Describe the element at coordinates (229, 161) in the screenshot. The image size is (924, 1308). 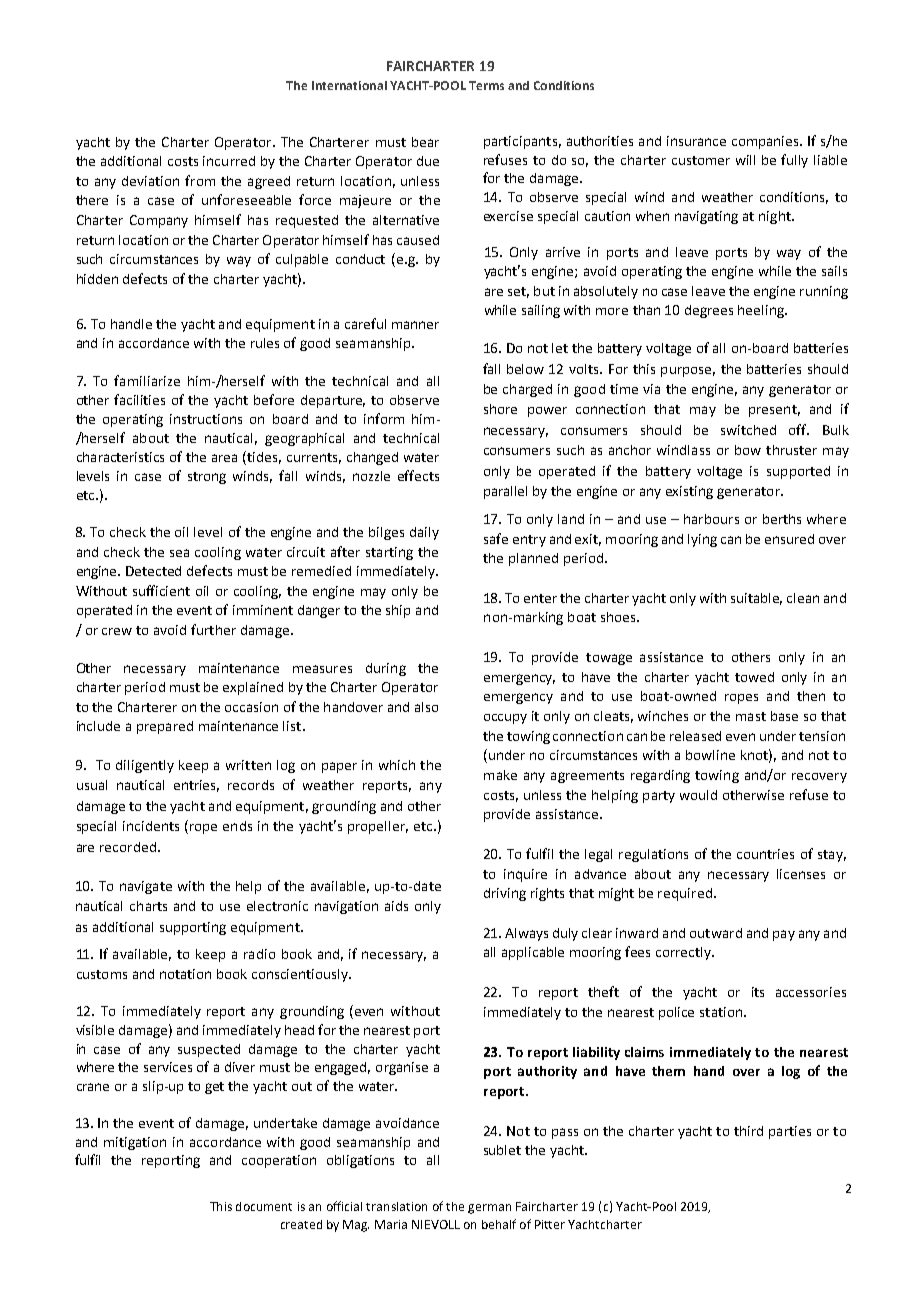
I see `incurred` at that location.
